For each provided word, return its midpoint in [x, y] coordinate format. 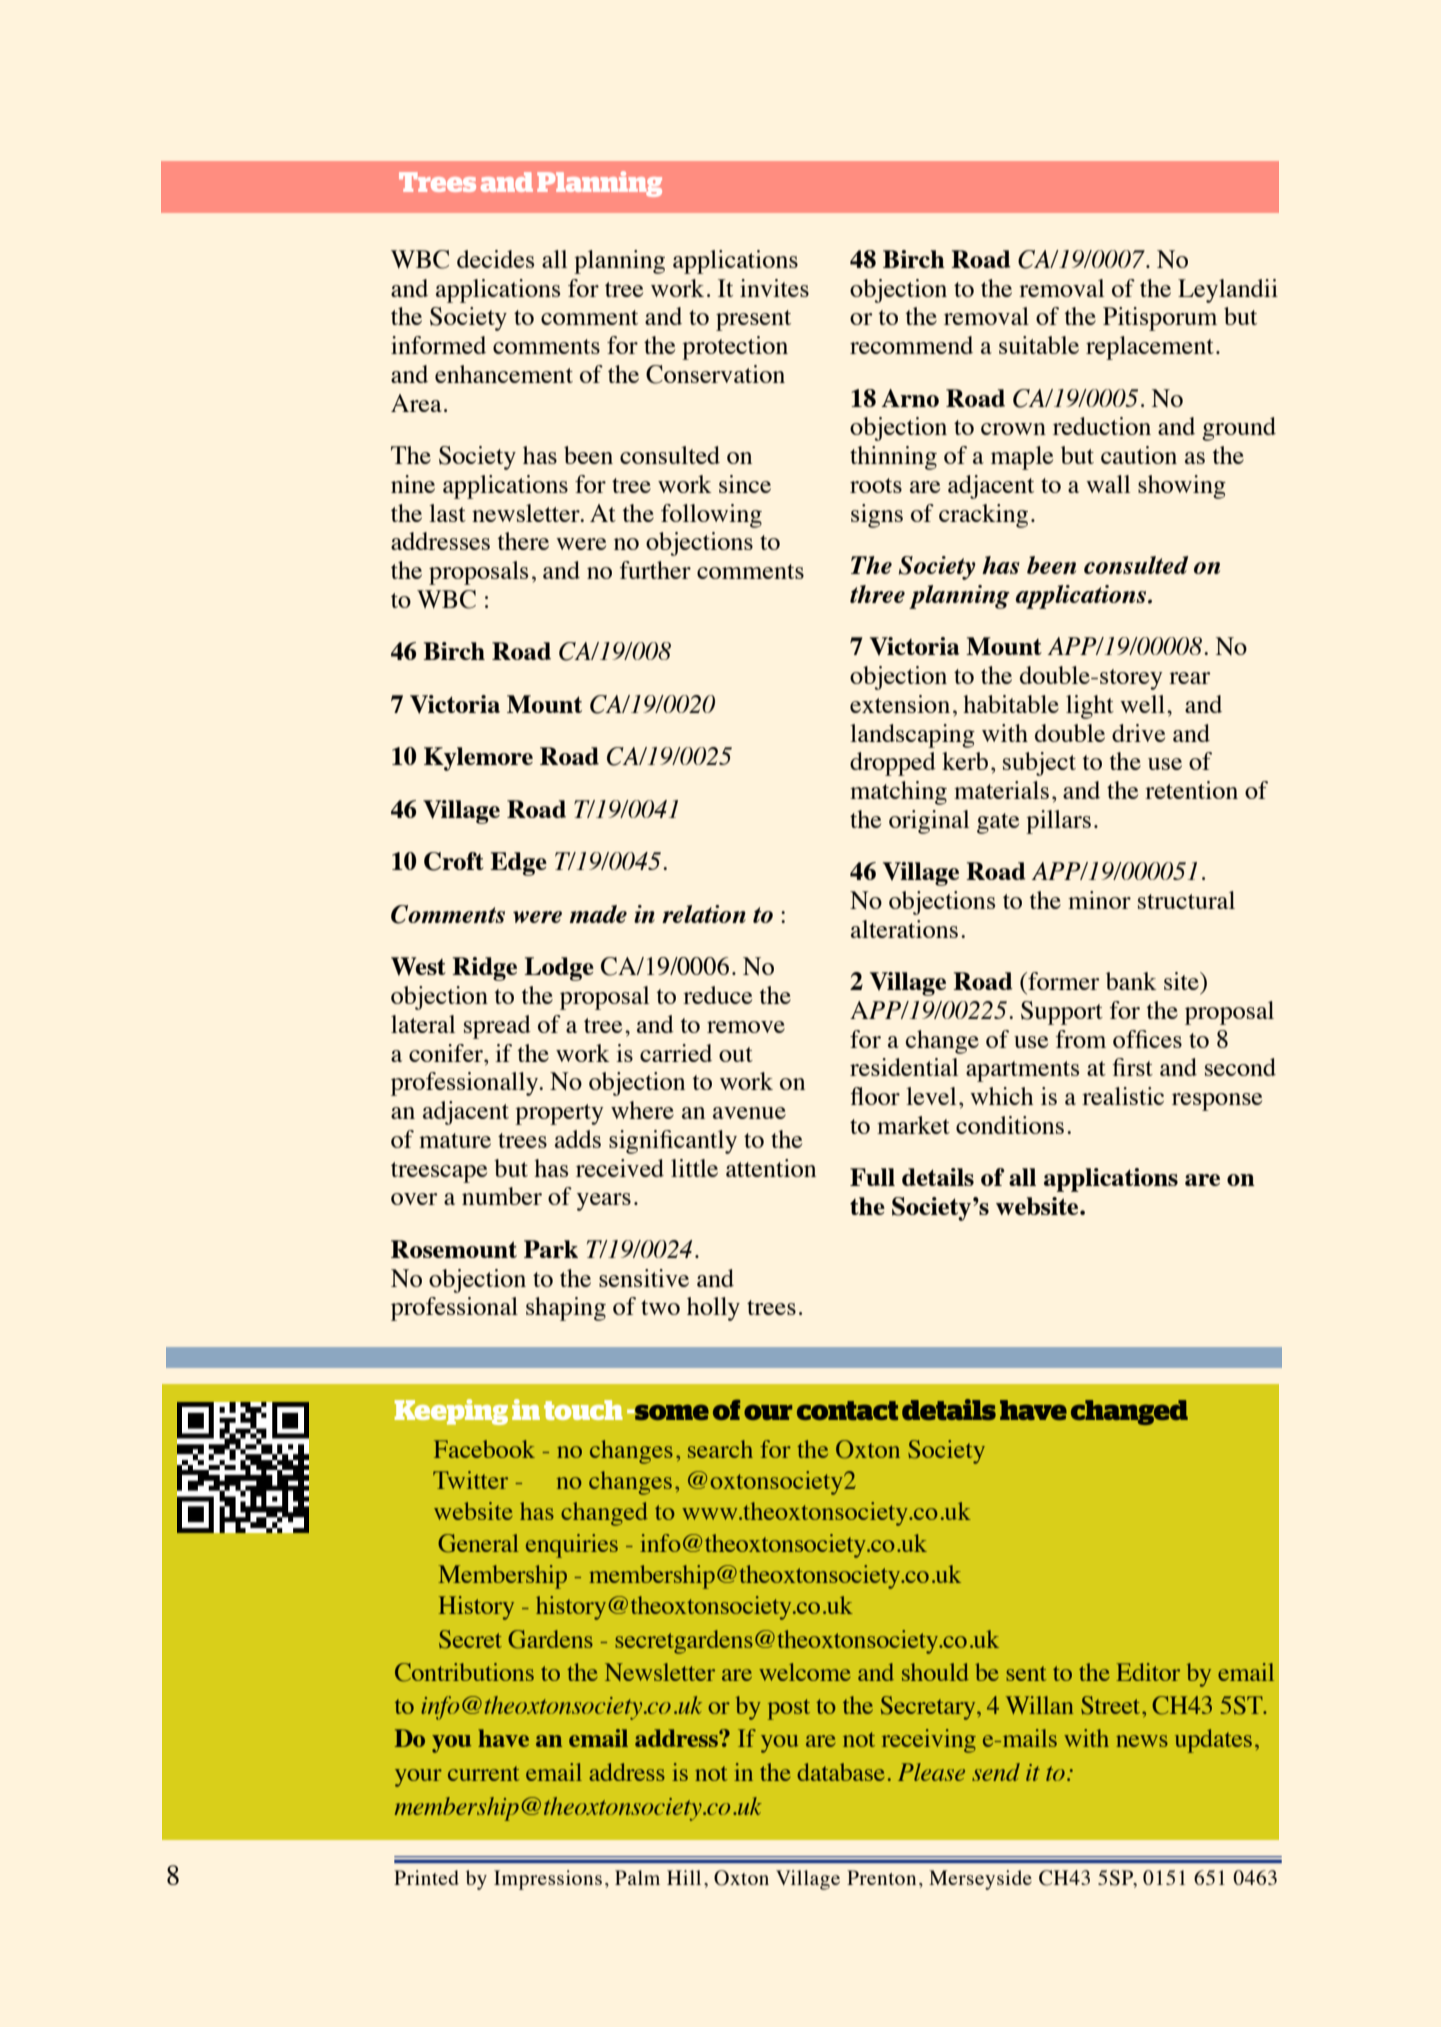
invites [774, 288]
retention [1191, 790]
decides [495, 259]
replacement [1150, 348]
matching [898, 793]
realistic [1123, 1096]
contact [847, 1411]
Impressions [548, 1880]
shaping [566, 1309]
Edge [518, 864]
